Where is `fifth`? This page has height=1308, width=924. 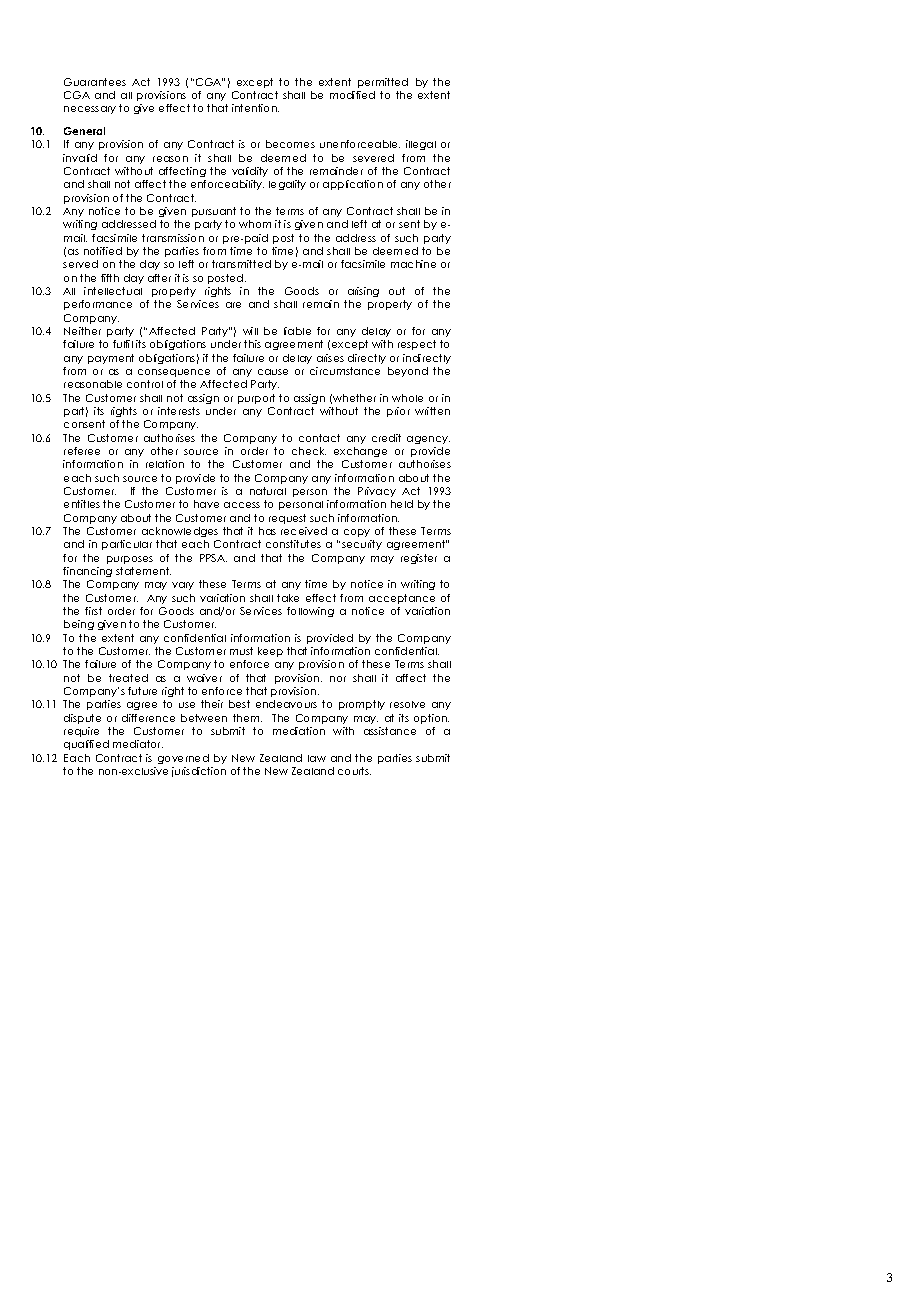 fifth is located at coordinates (110, 278).
